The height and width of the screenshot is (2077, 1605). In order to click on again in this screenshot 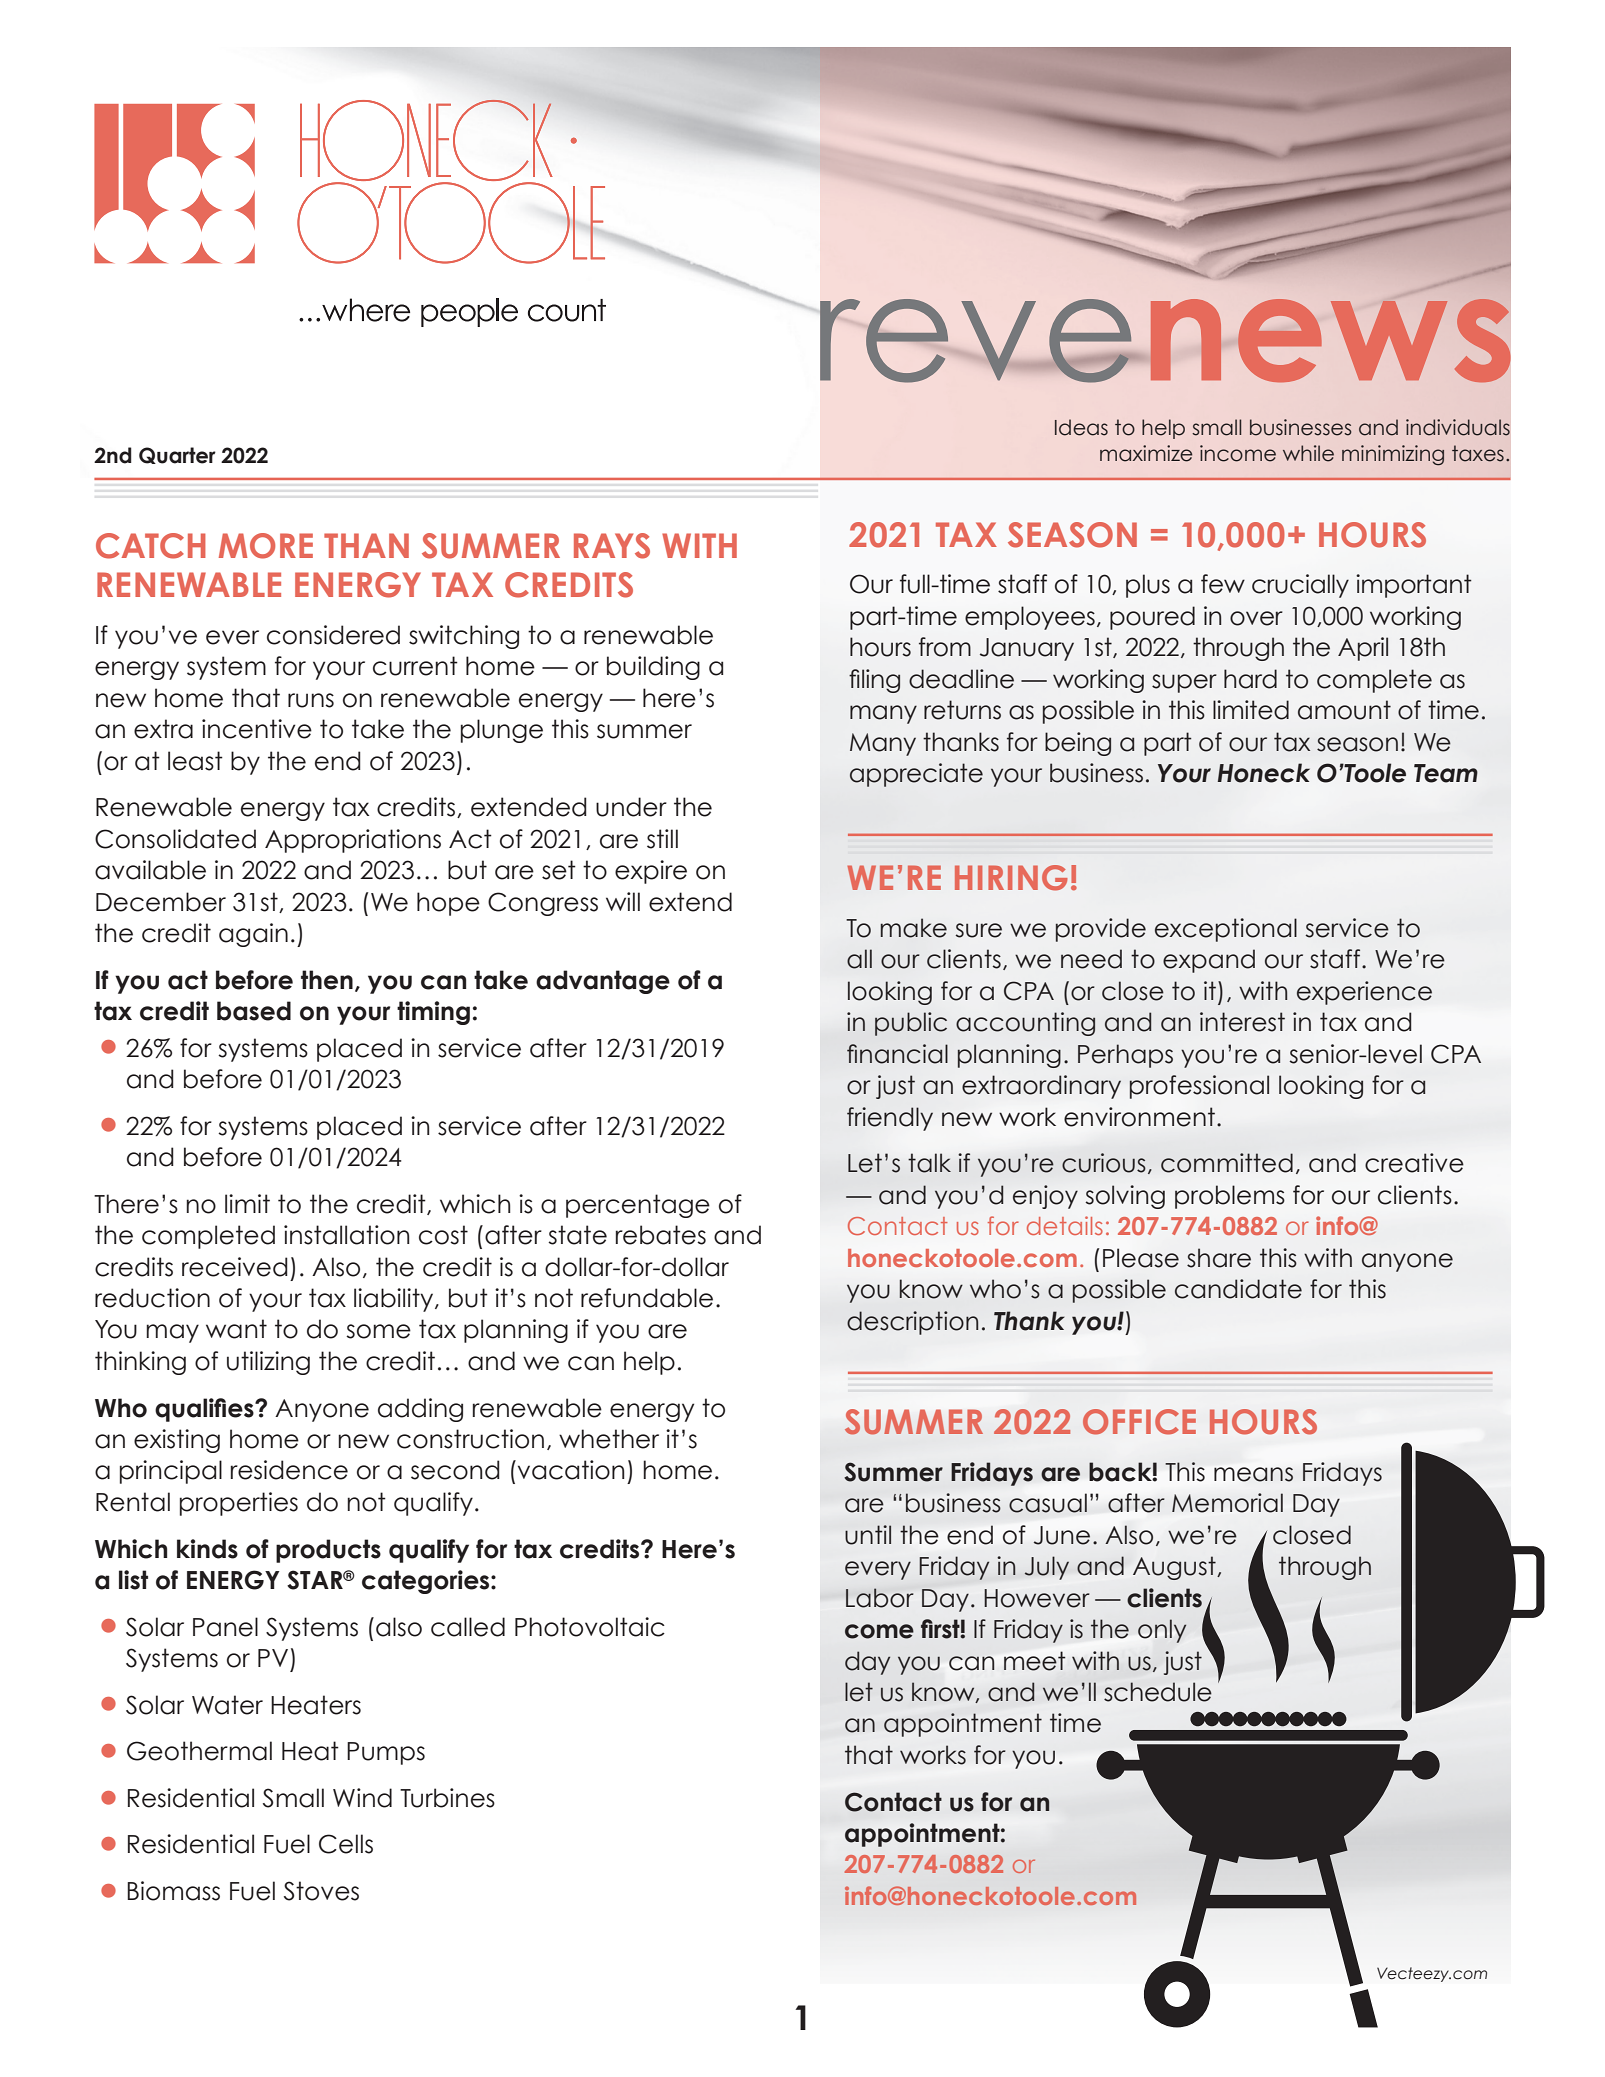, I will do `click(253, 935)`.
